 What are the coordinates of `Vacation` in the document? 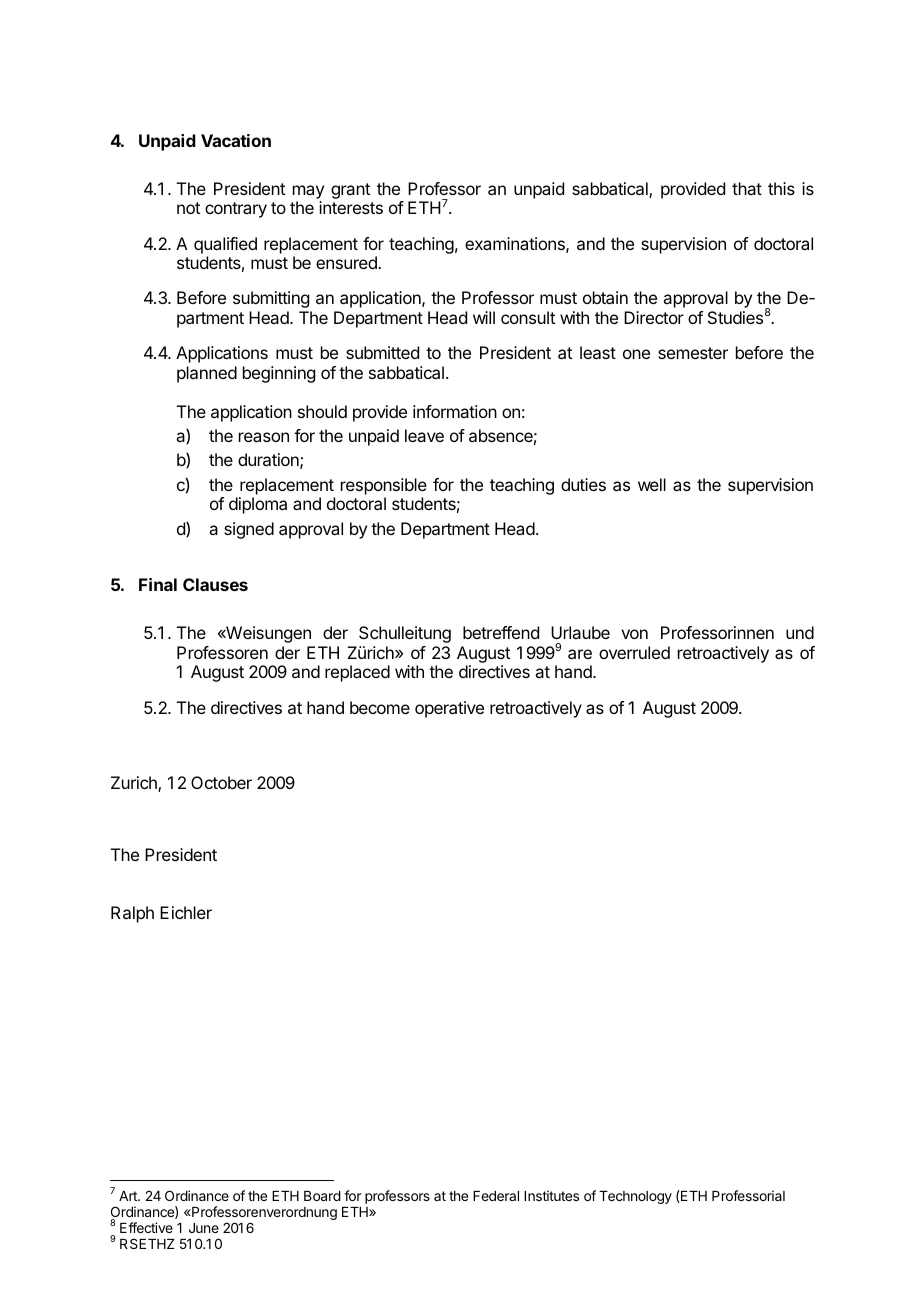 It's located at (236, 140).
